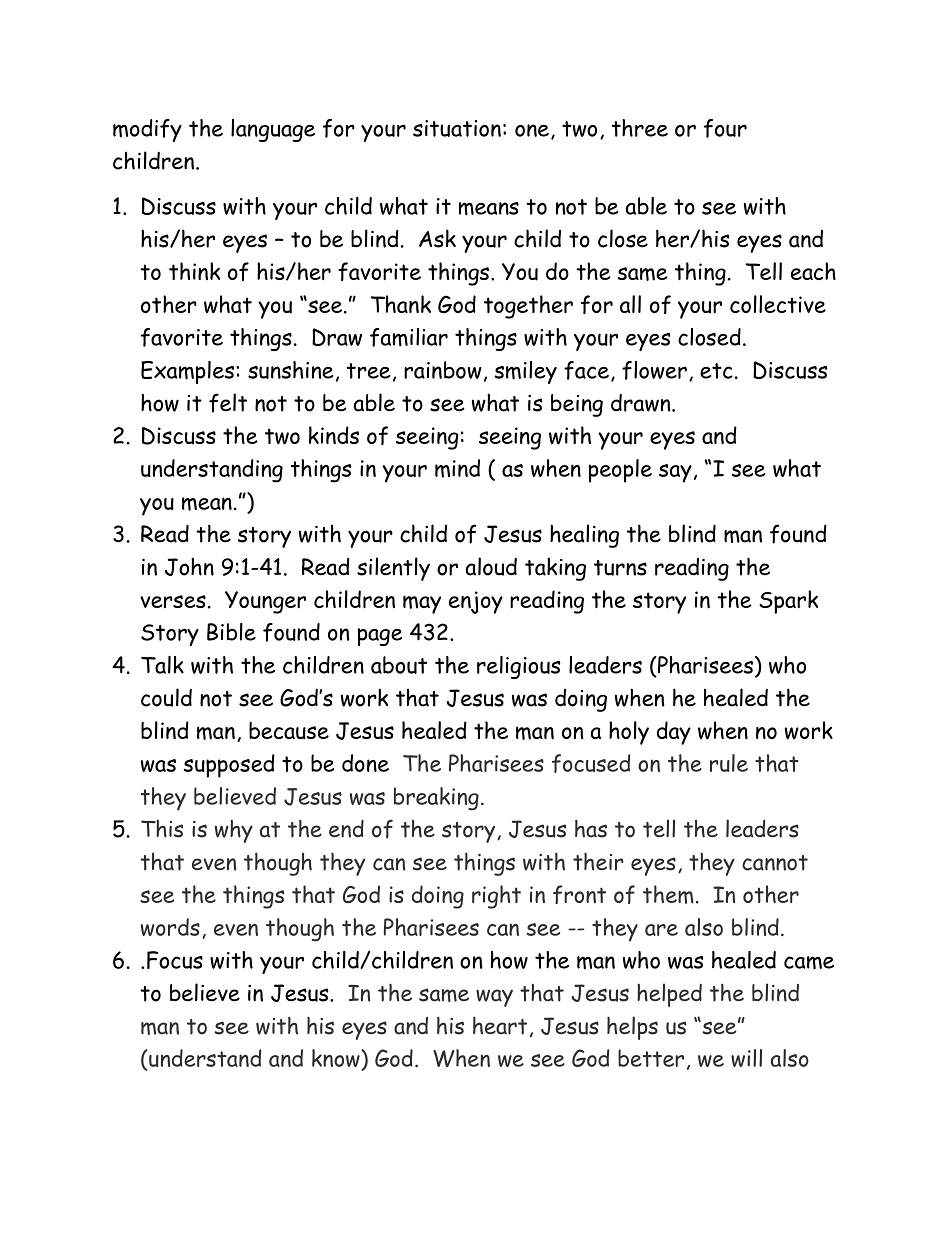 The image size is (952, 1233). I want to click on language, so click(273, 130).
